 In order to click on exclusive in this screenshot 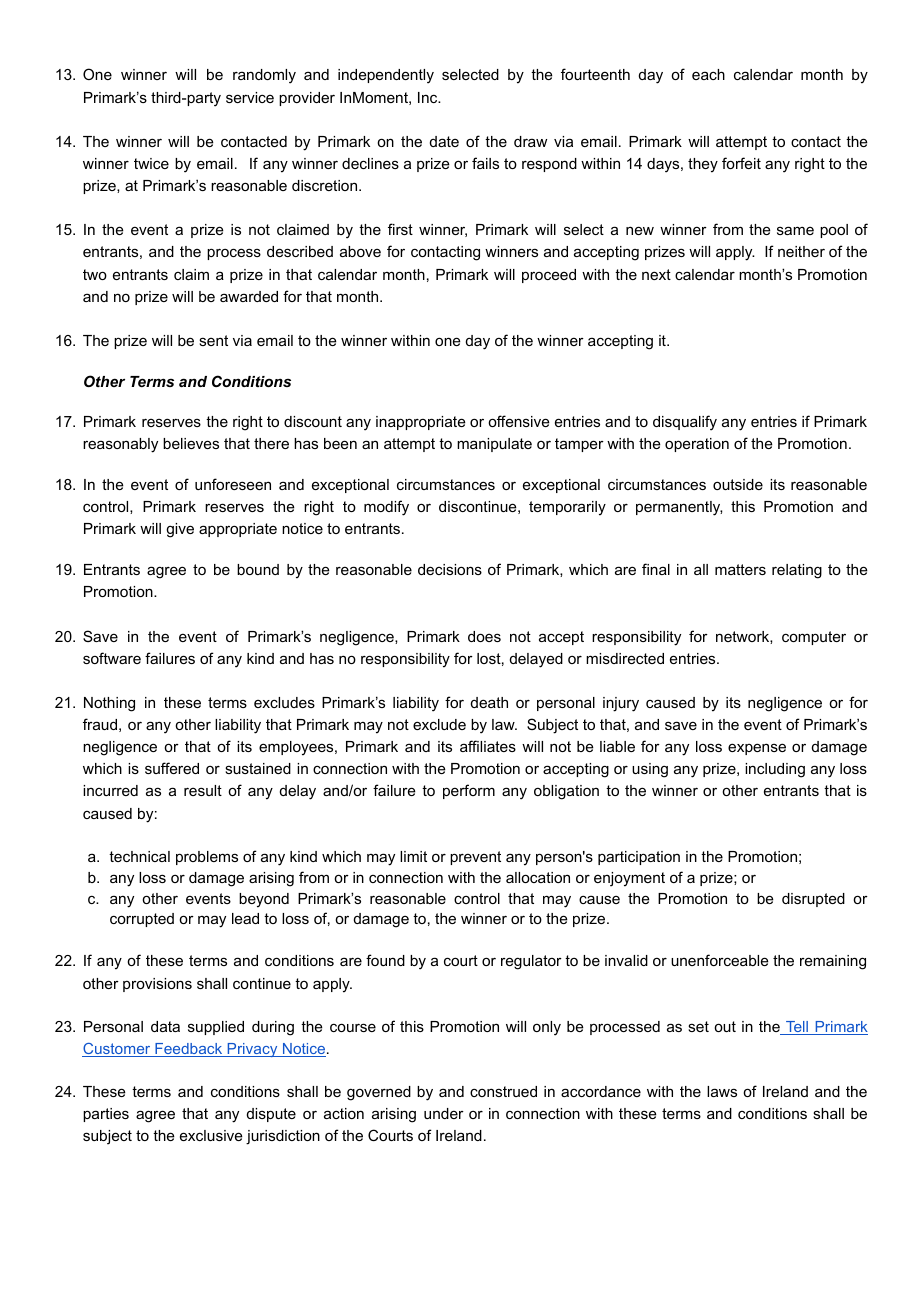, I will do `click(211, 1135)`.
